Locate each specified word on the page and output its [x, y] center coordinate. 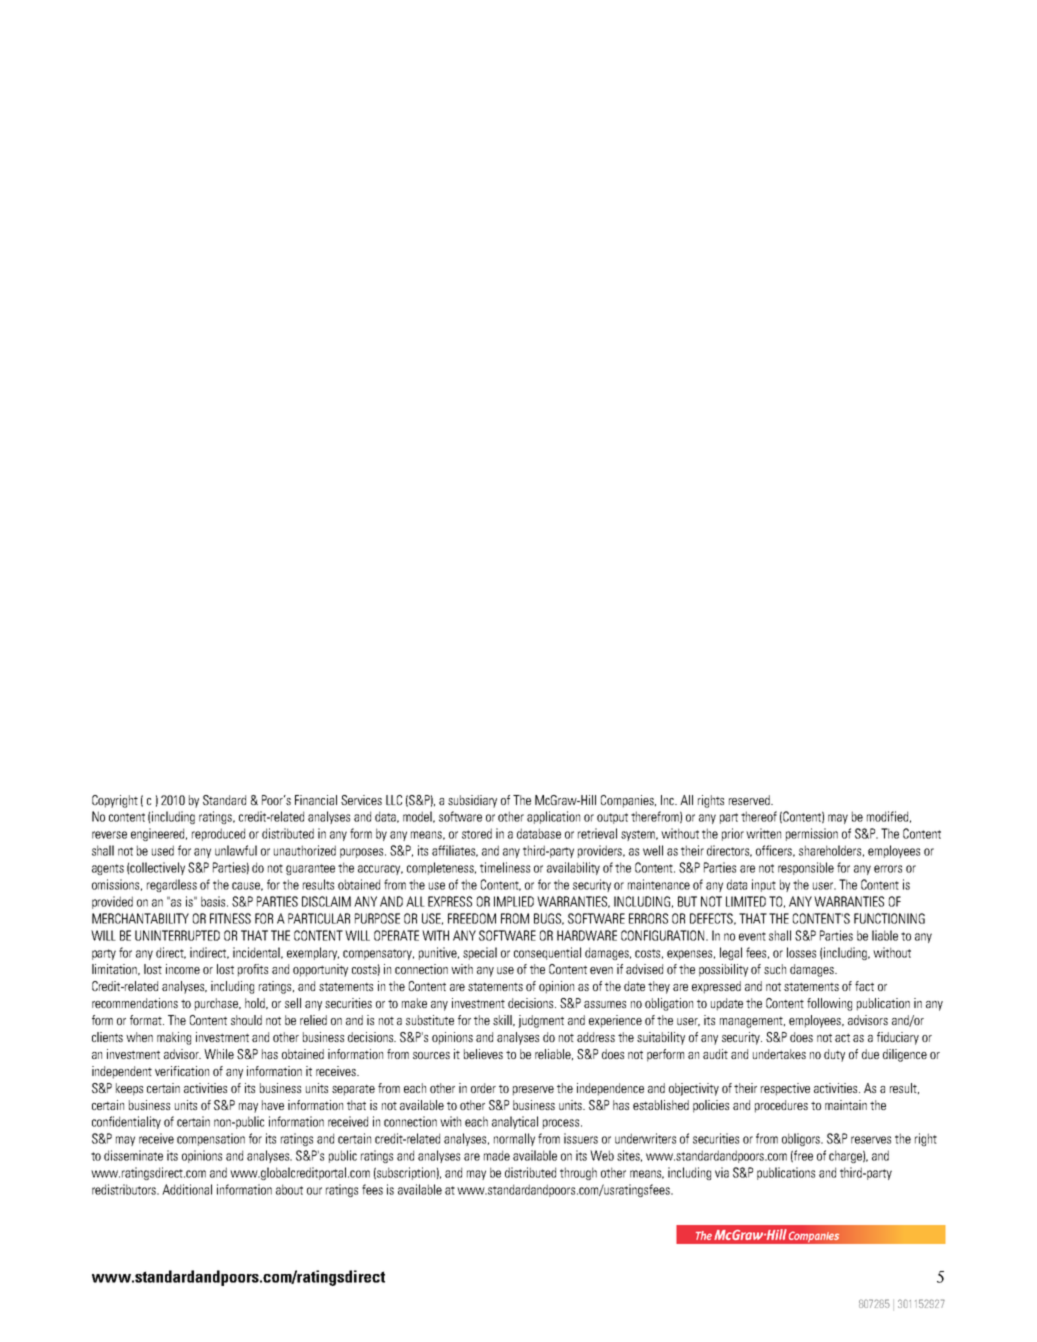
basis [214, 901]
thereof [759, 816]
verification [182, 1071]
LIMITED [746, 901]
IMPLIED [514, 901]
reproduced [218, 834]
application [553, 817]
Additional [187, 1189]
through [578, 1173]
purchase [218, 1004]
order [483, 1088]
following [829, 1004]
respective [785, 1089]
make [414, 1003]
